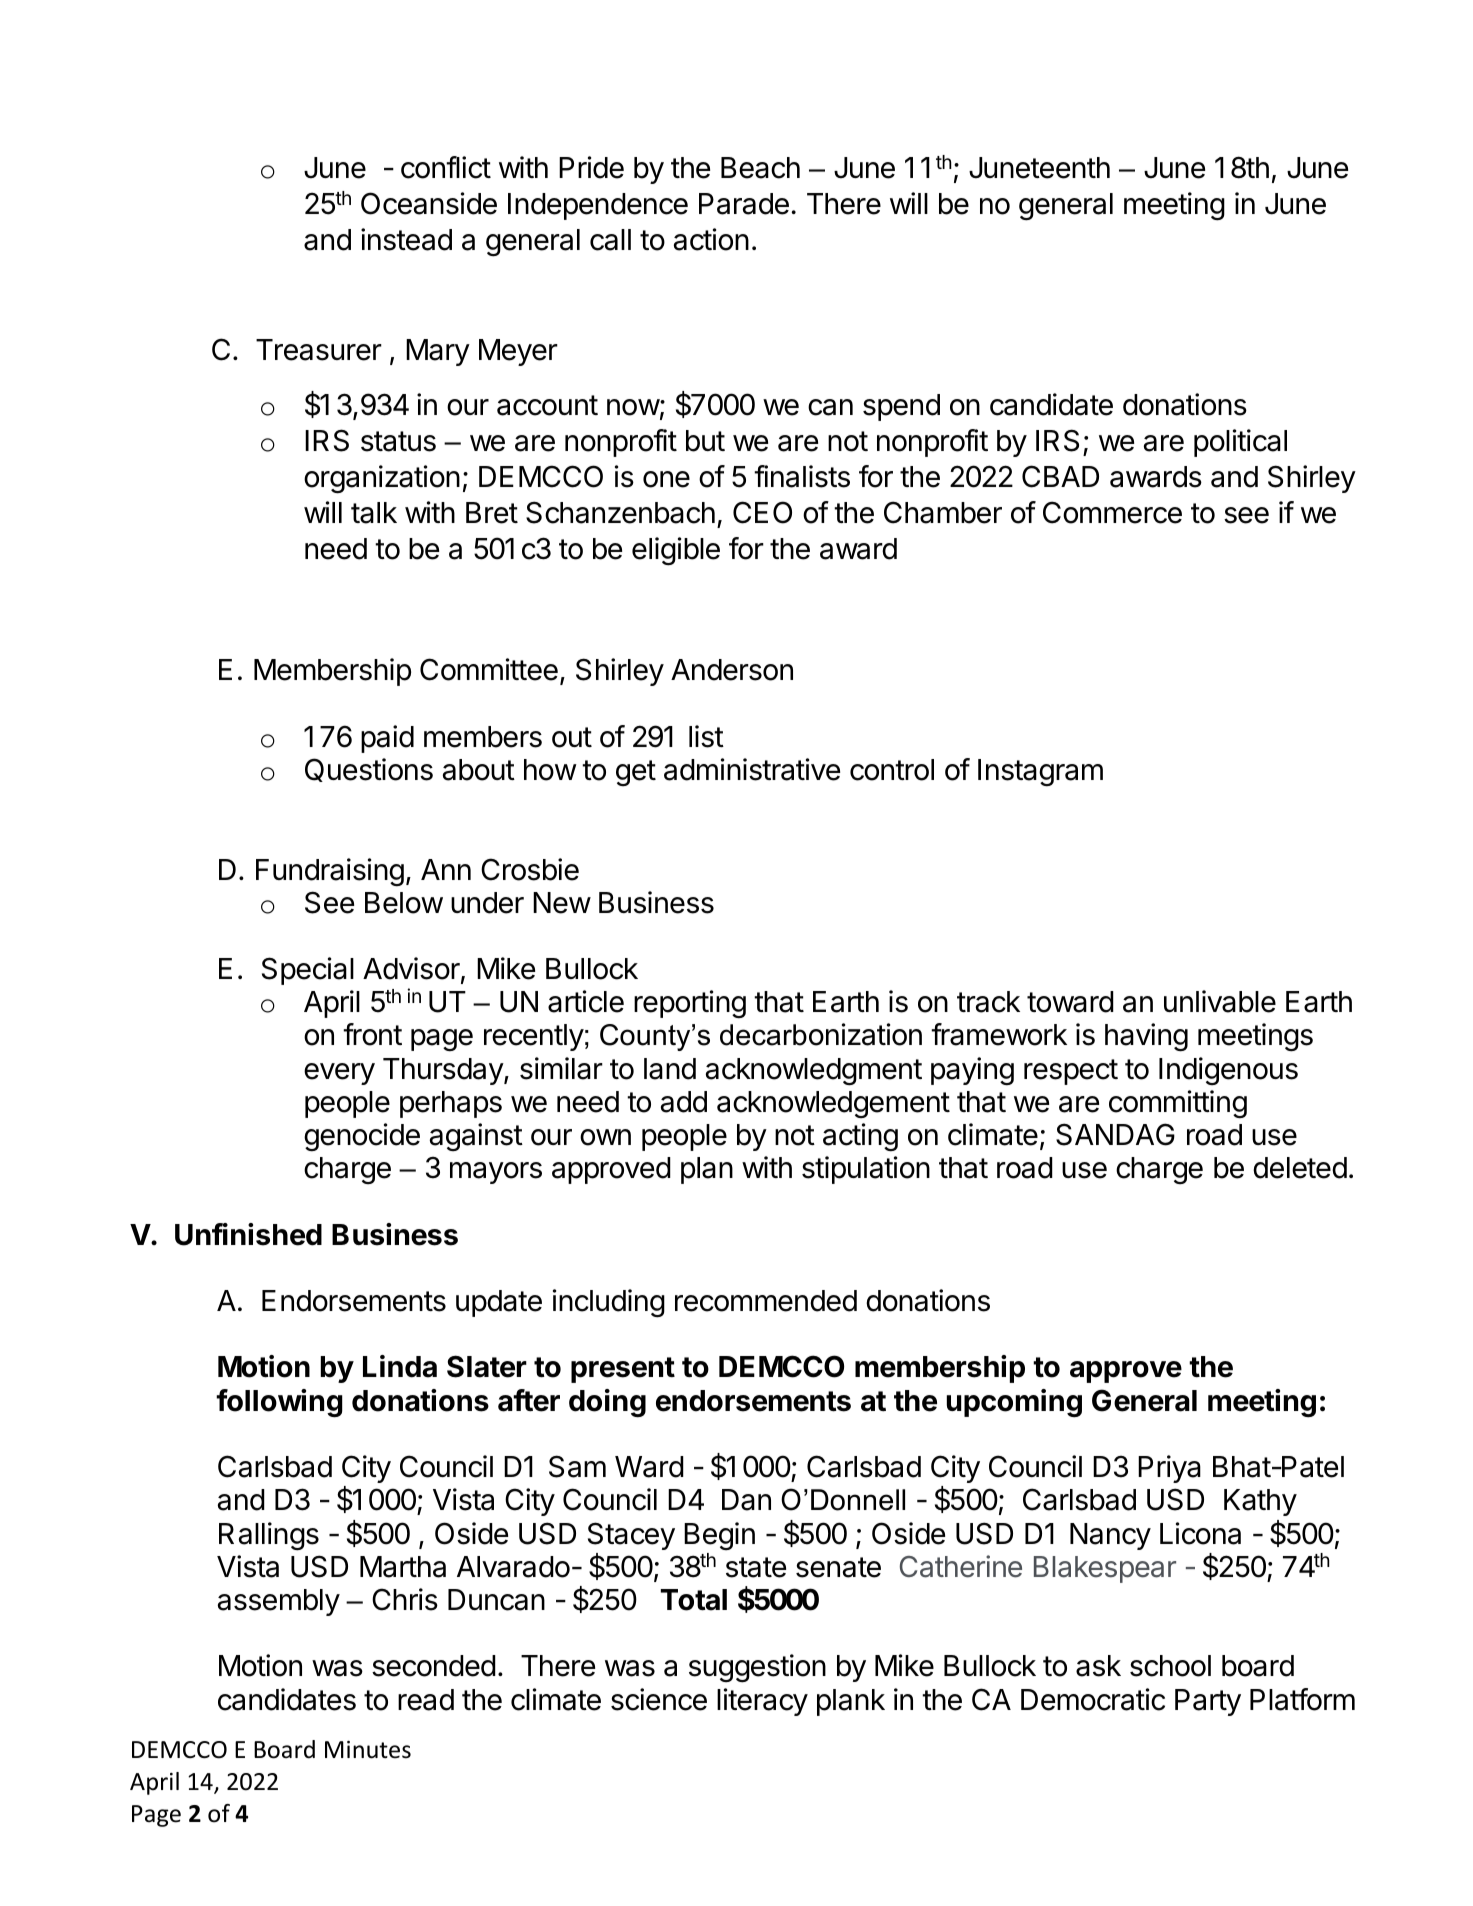 The image size is (1473, 1906). What do you see at coordinates (762, 1702) in the document?
I see `literacy` at bounding box center [762, 1702].
